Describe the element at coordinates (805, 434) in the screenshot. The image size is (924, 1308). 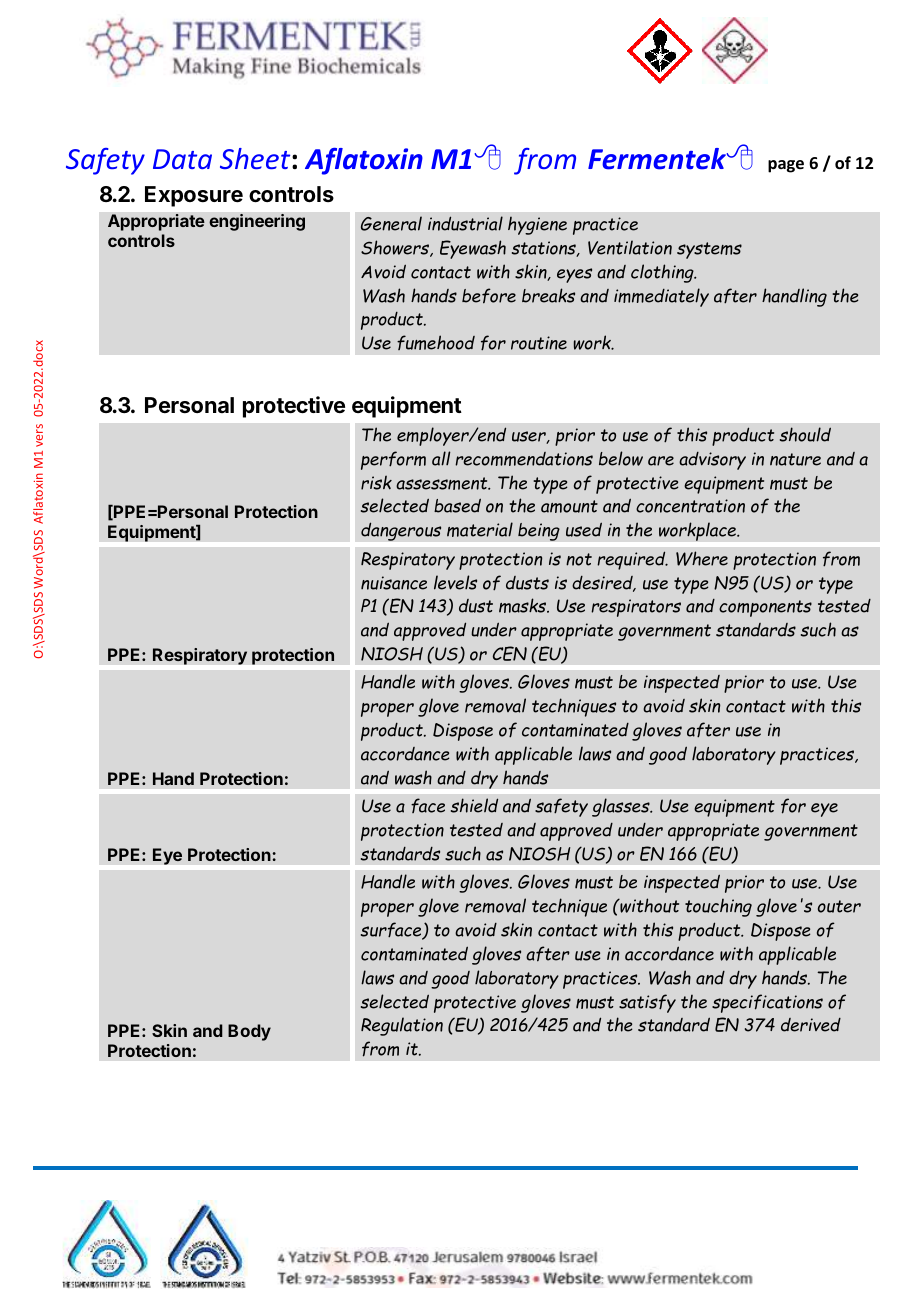
I see `should` at that location.
